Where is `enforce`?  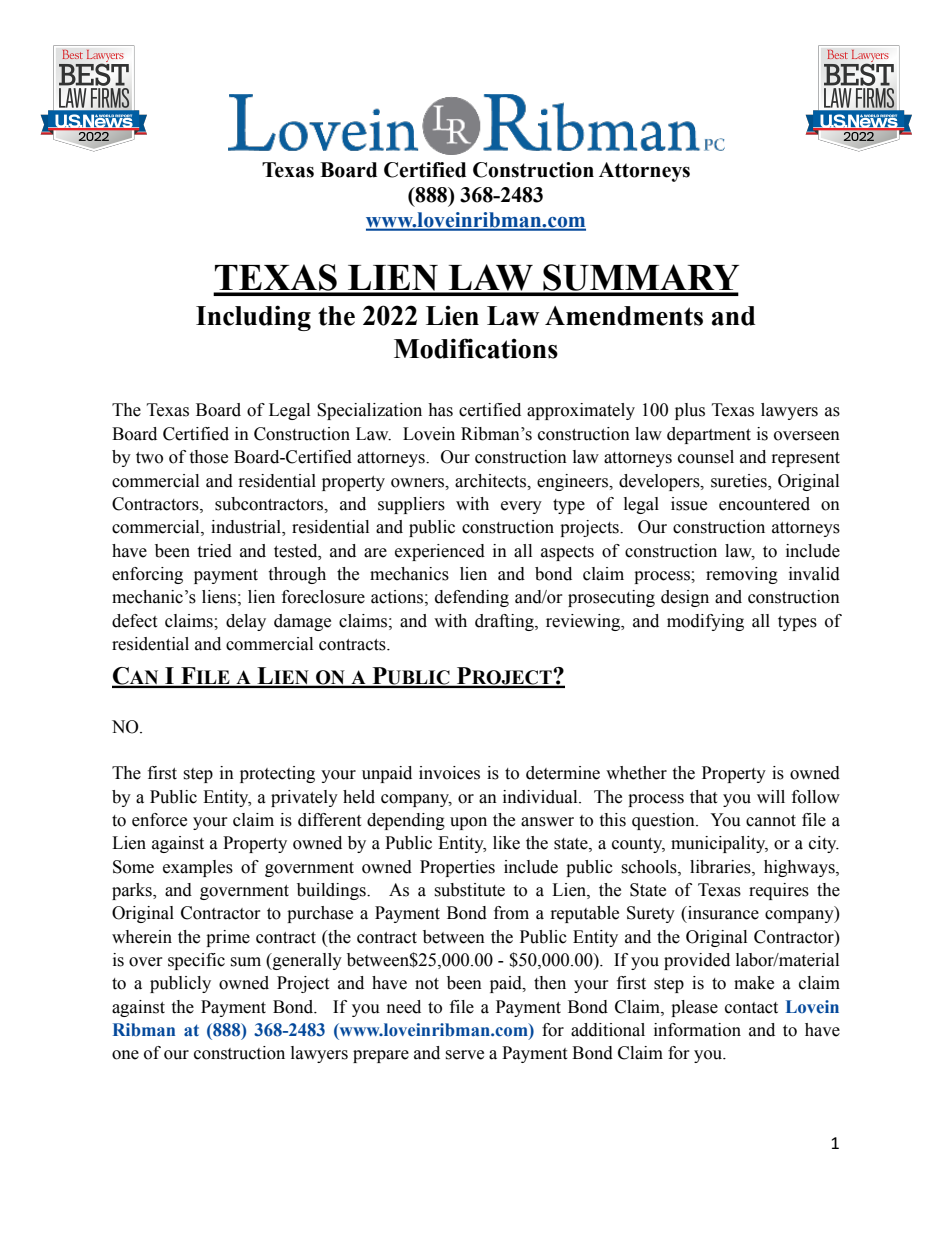 enforce is located at coordinates (159, 820).
